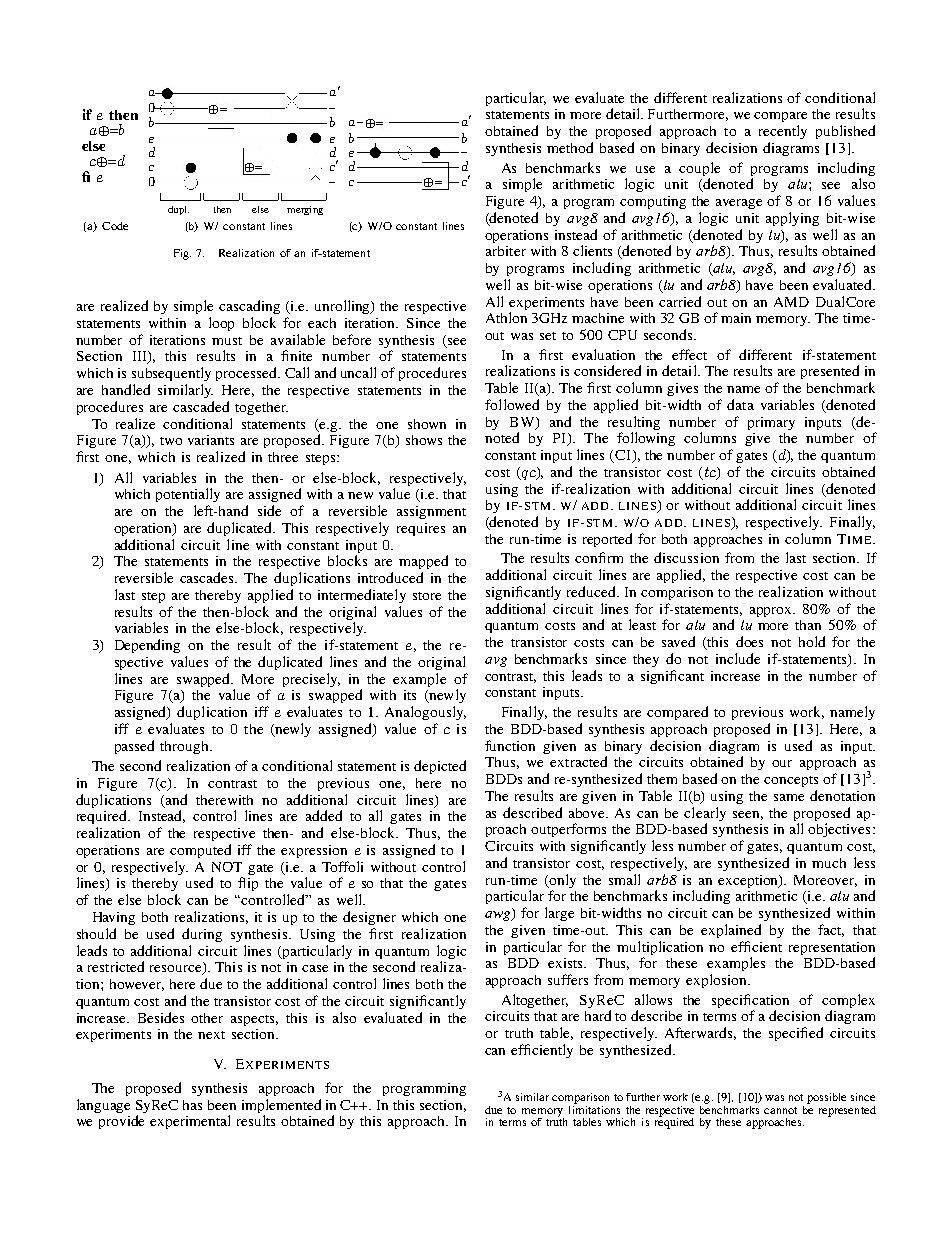  Describe the element at coordinates (192, 1105) in the screenshot. I see `has` at that location.
